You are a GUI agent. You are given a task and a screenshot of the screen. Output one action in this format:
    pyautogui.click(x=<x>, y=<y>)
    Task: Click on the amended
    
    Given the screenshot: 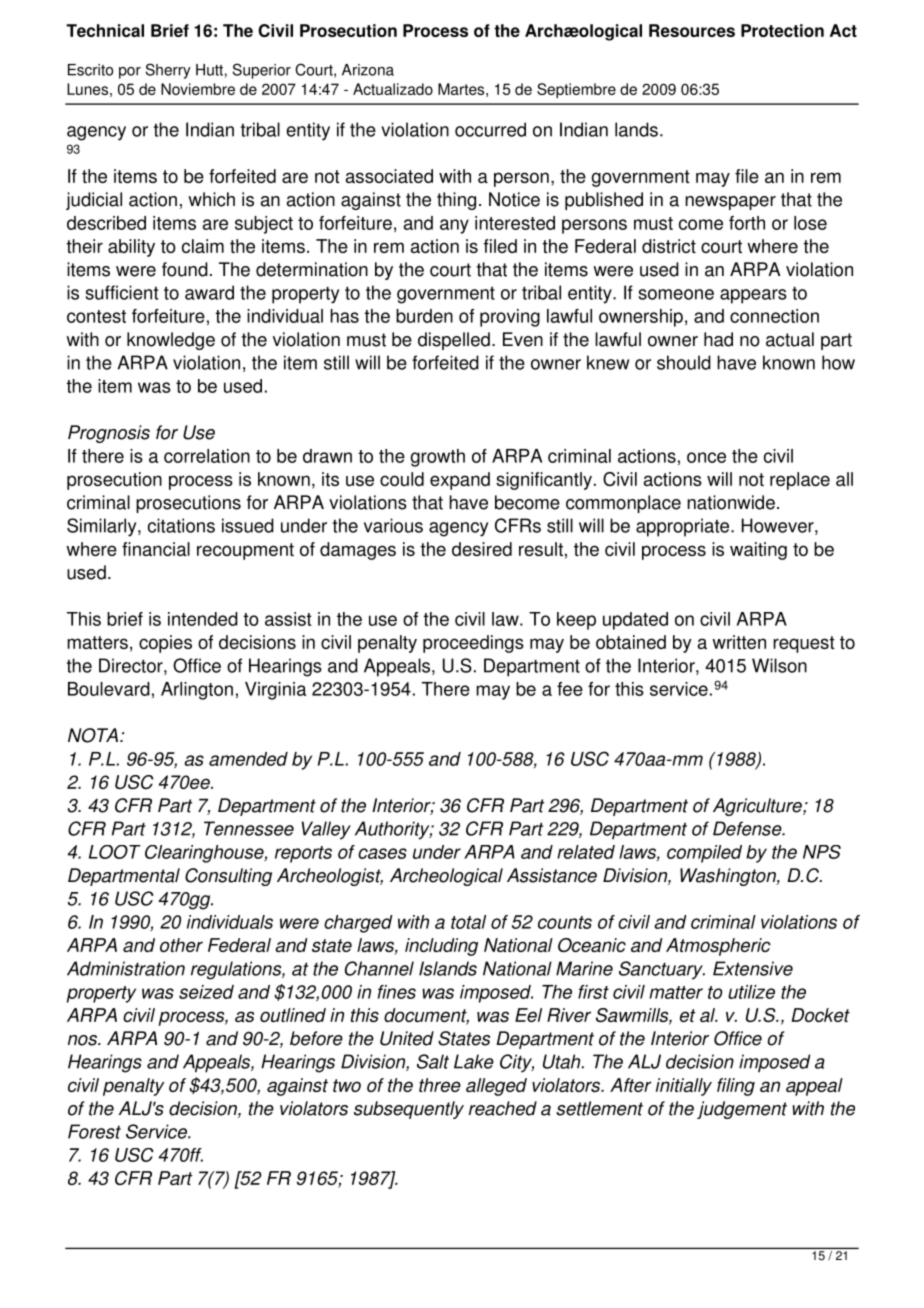 What is the action you would take?
    pyautogui.click(x=248, y=759)
